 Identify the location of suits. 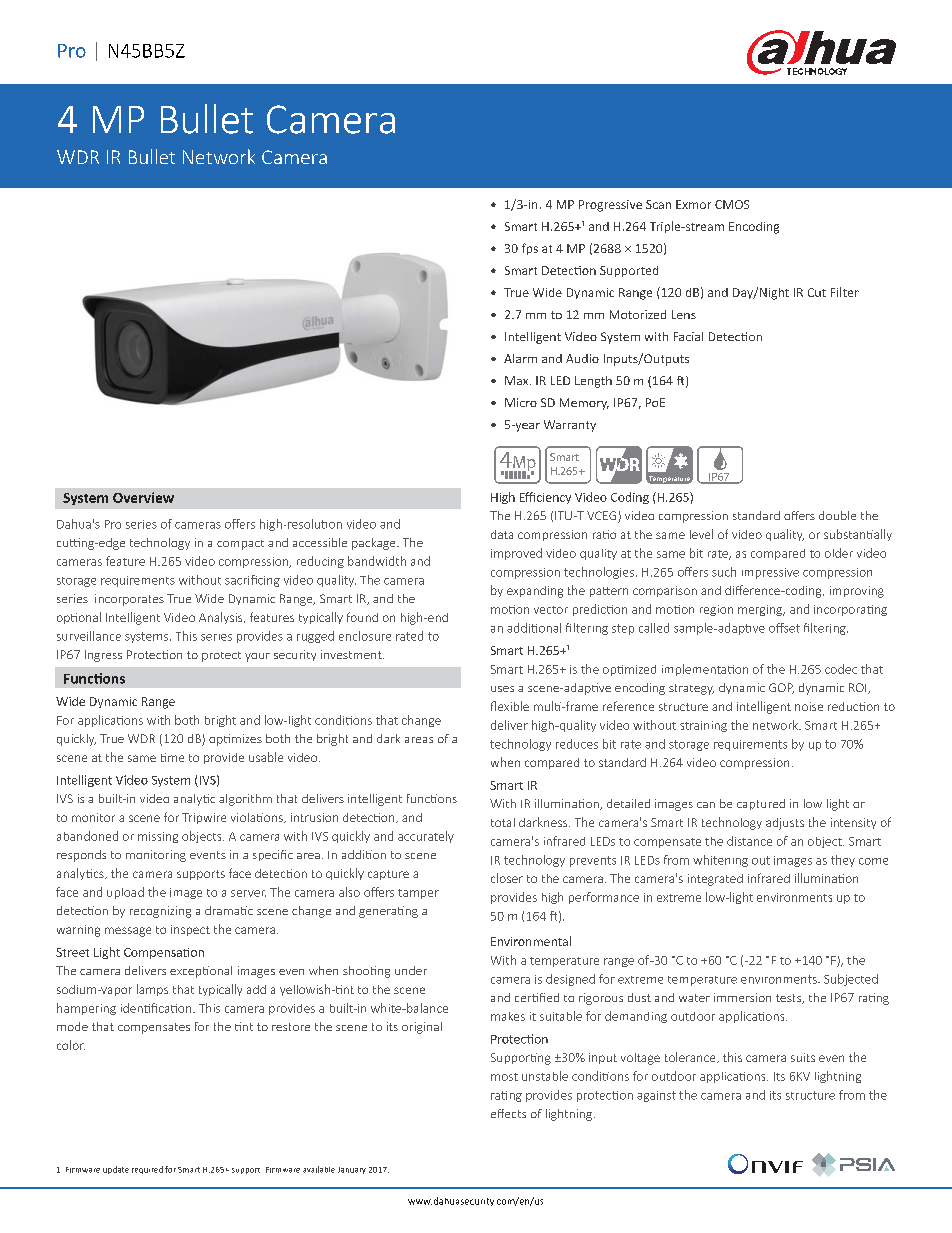
(803, 1057).
